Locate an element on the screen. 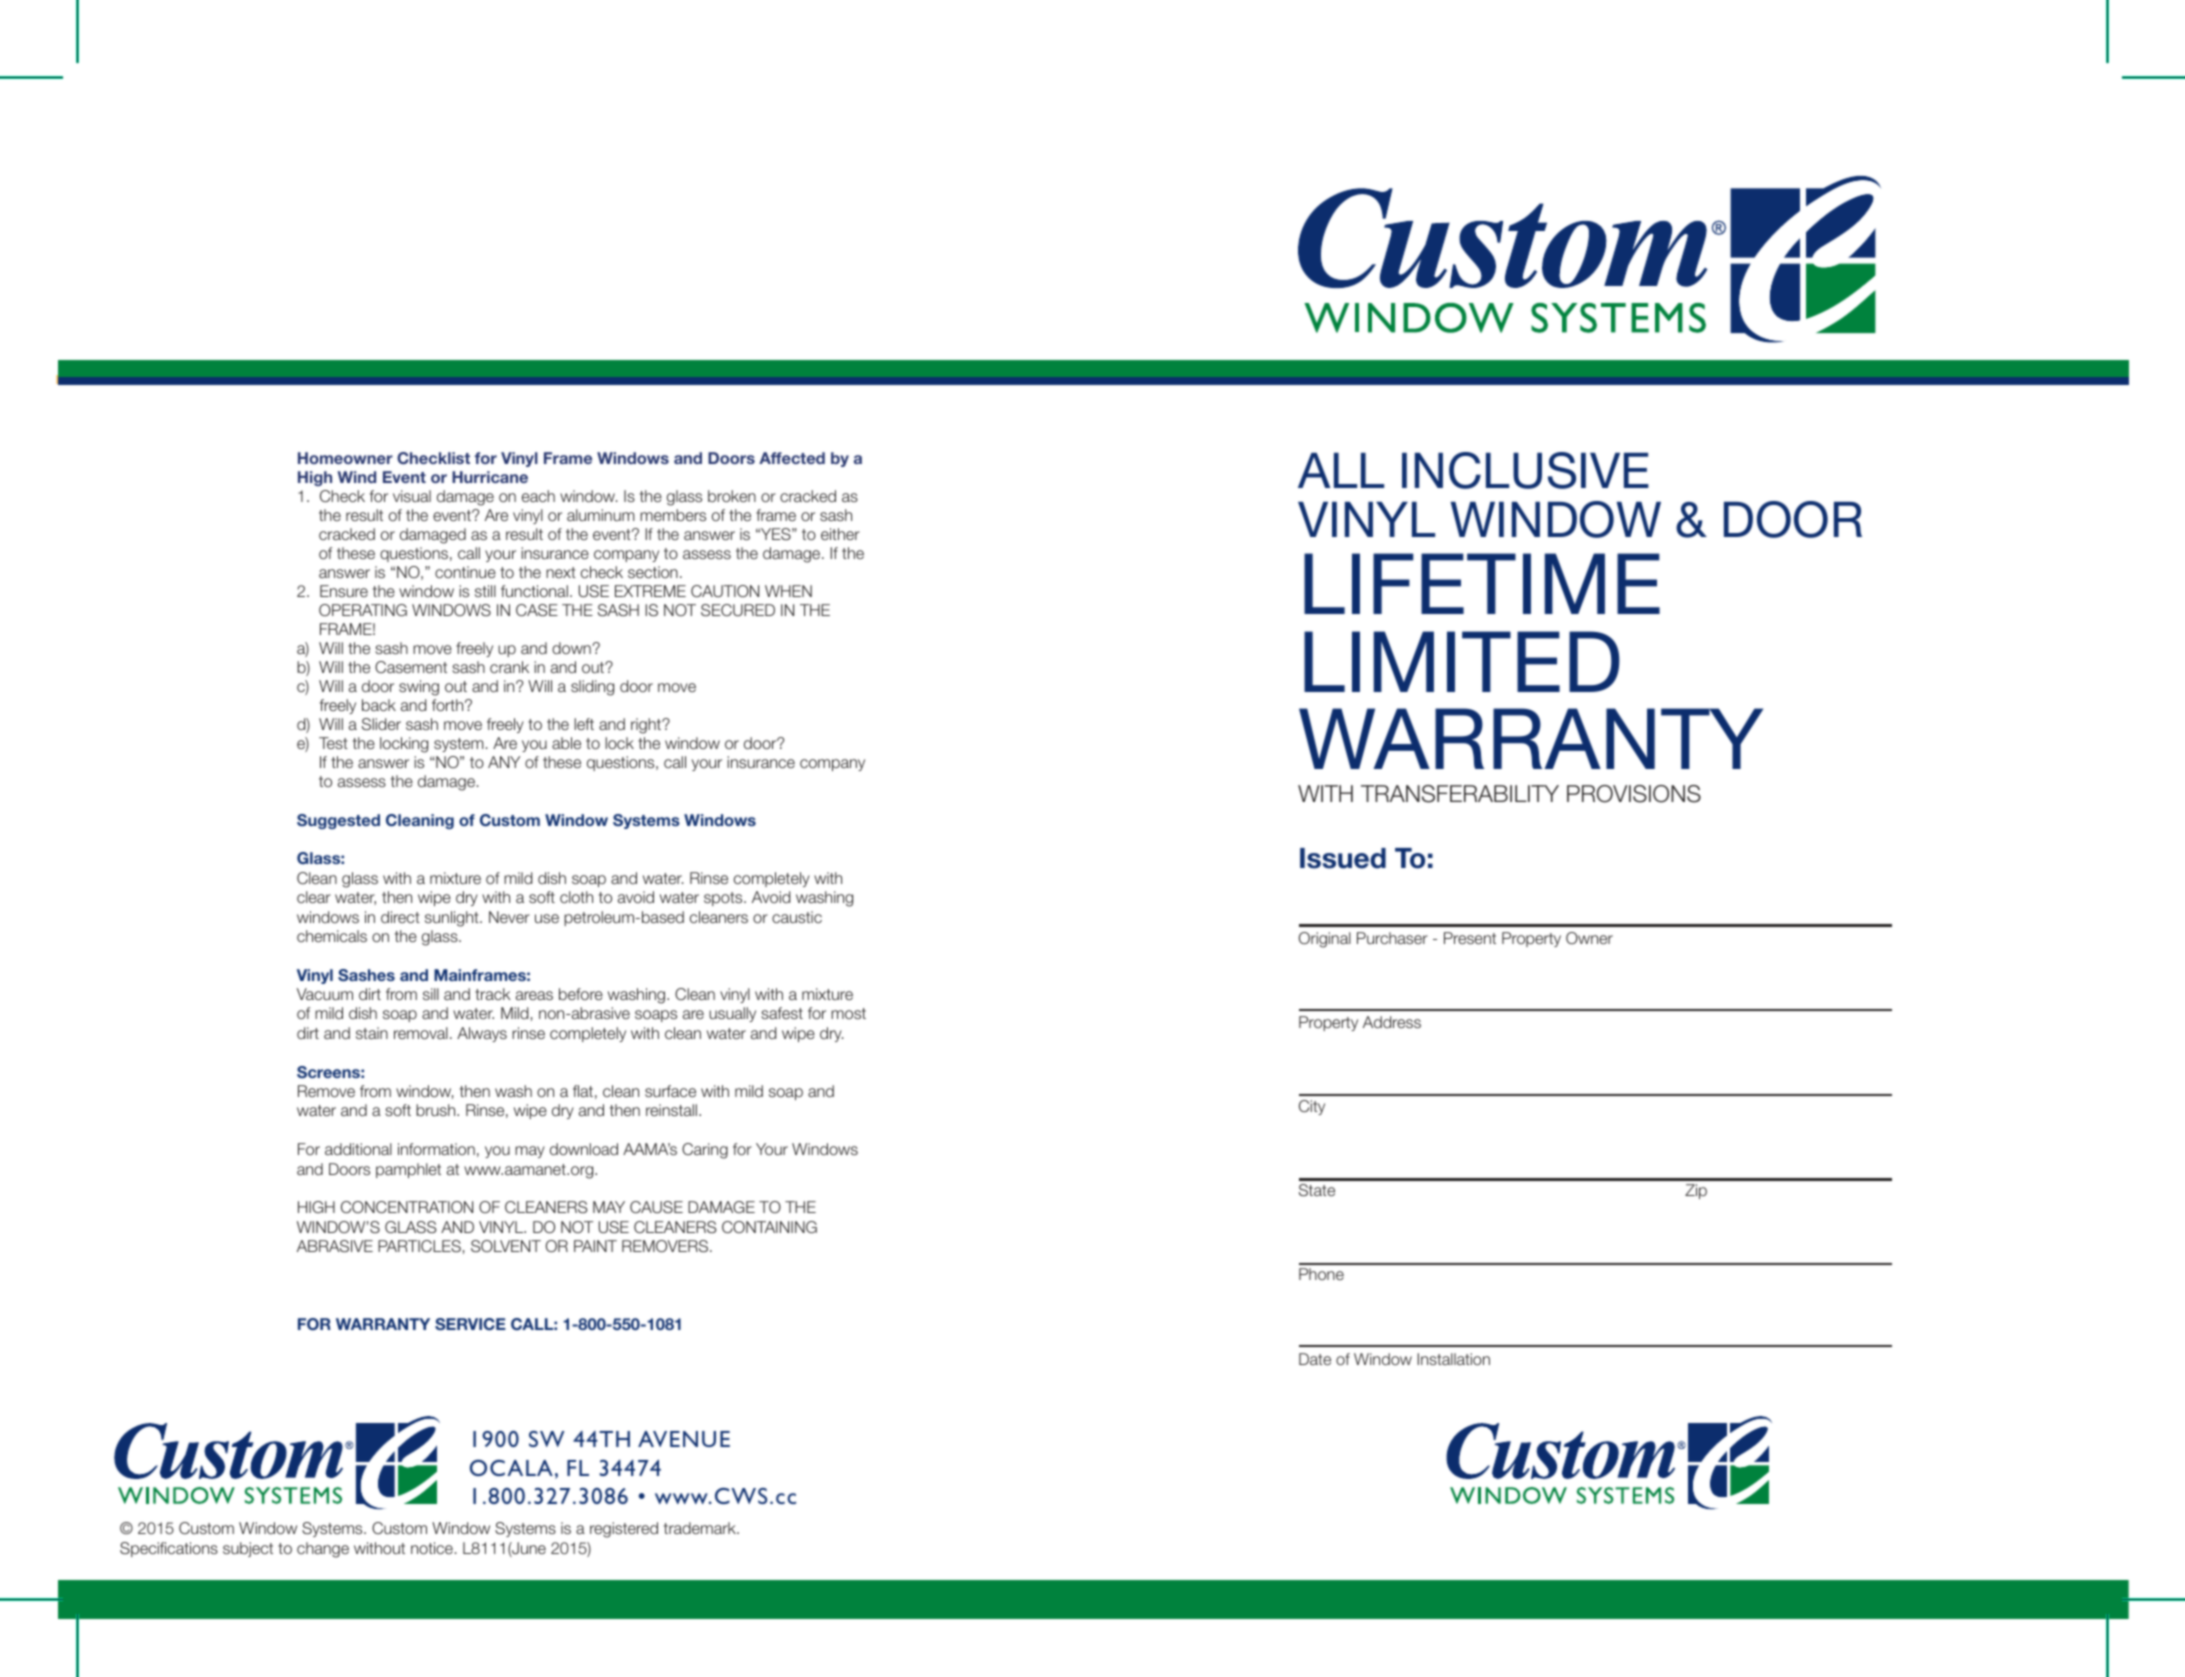 Image resolution: width=2185 pixels, height=1677 pixels. Address is located at coordinates (1392, 1022).
